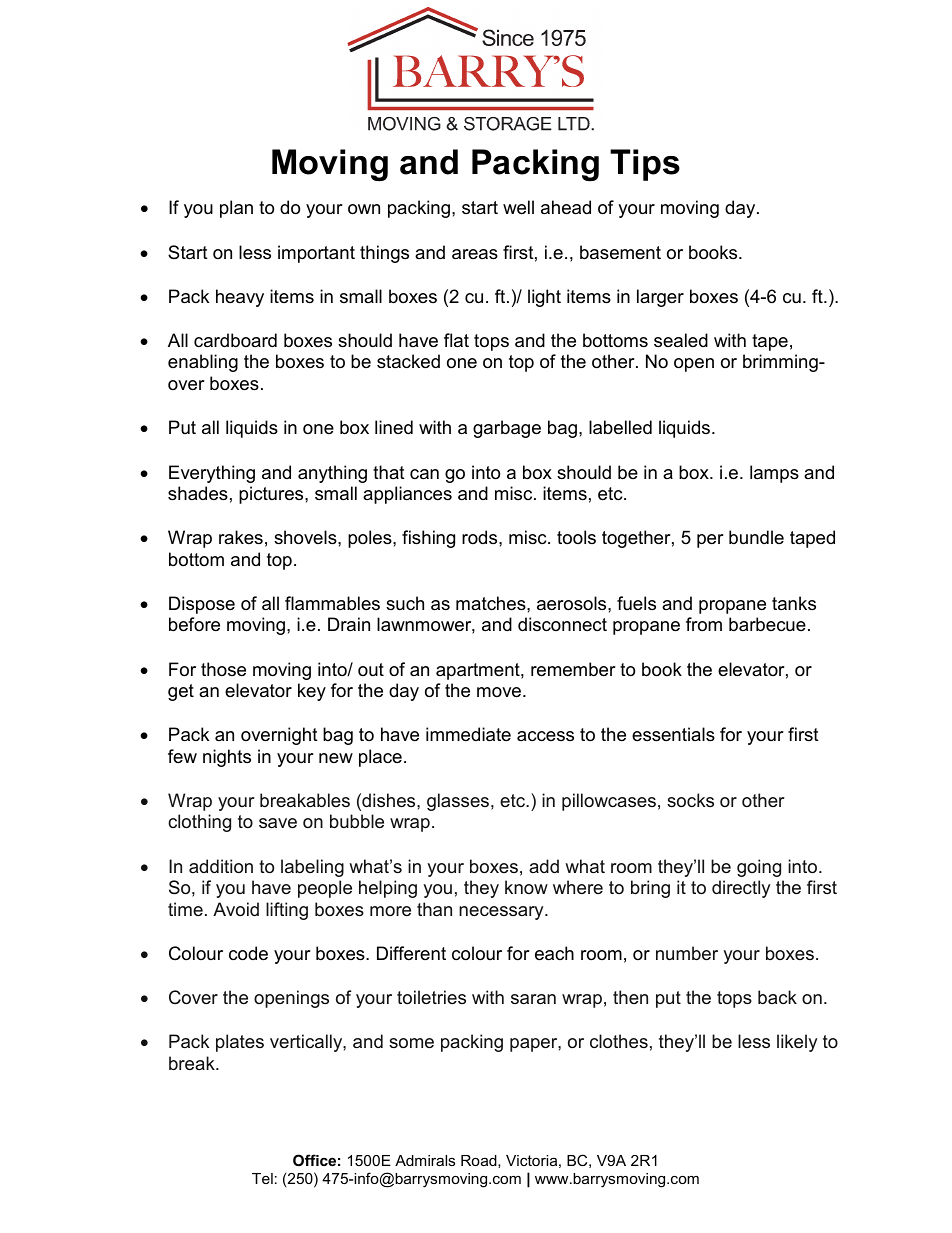 The image size is (952, 1233). I want to click on Tips, so click(645, 165).
